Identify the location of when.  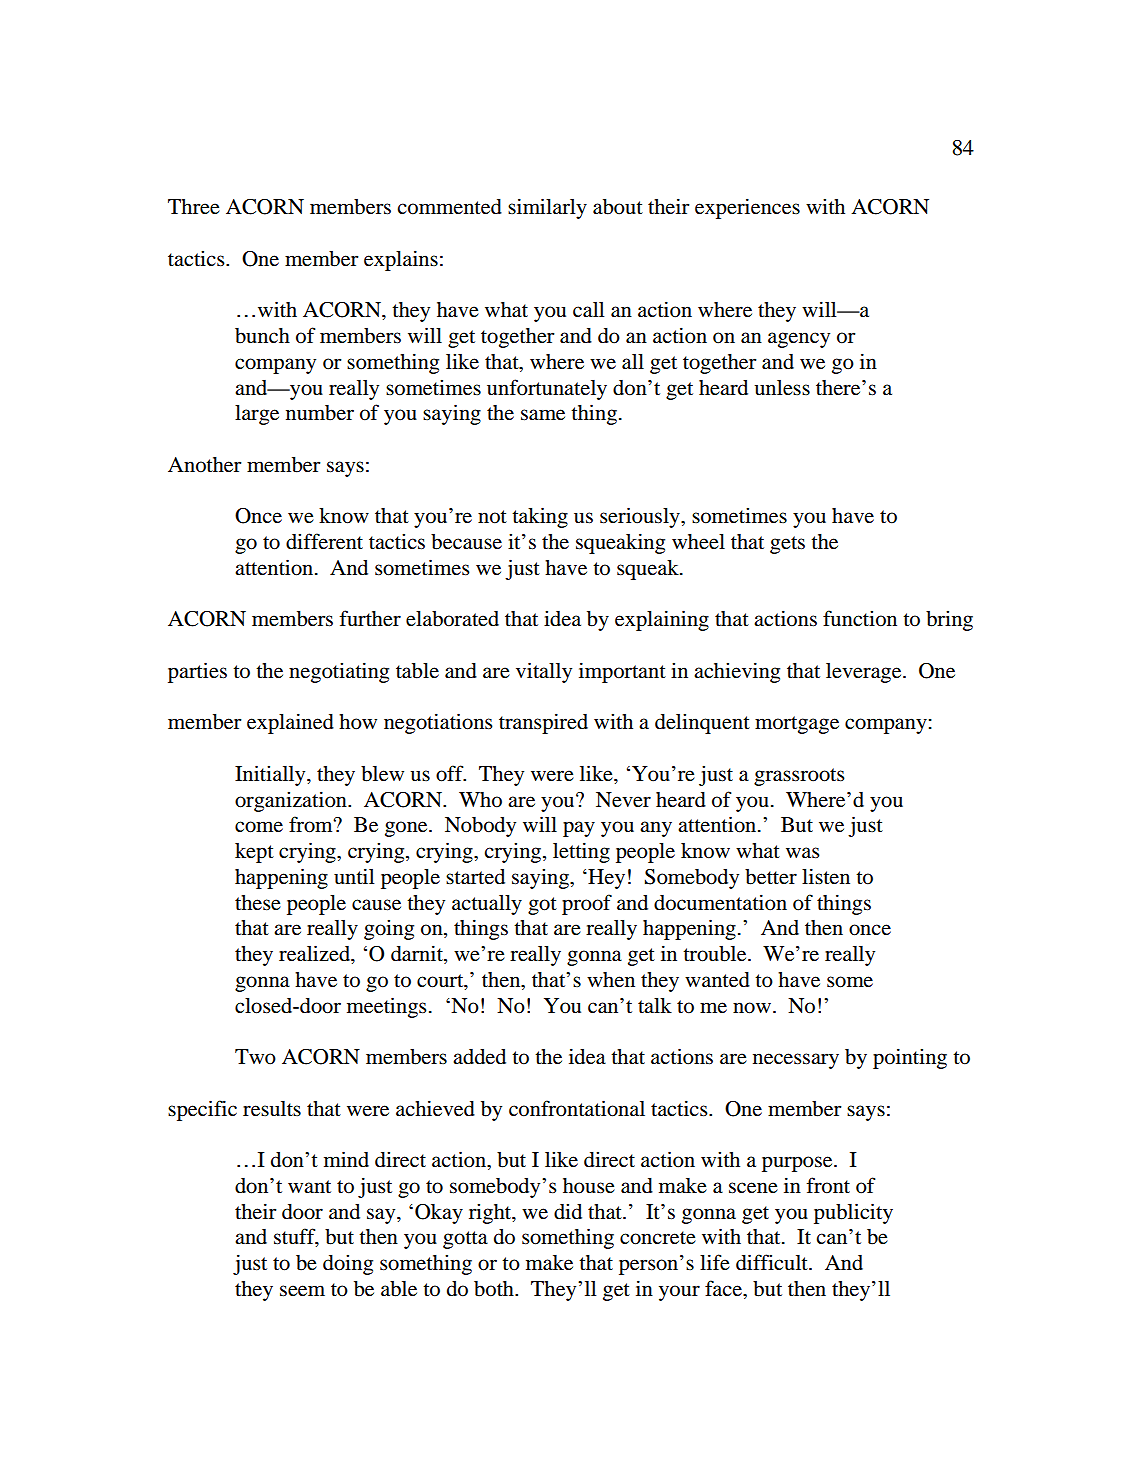
(611, 979).
